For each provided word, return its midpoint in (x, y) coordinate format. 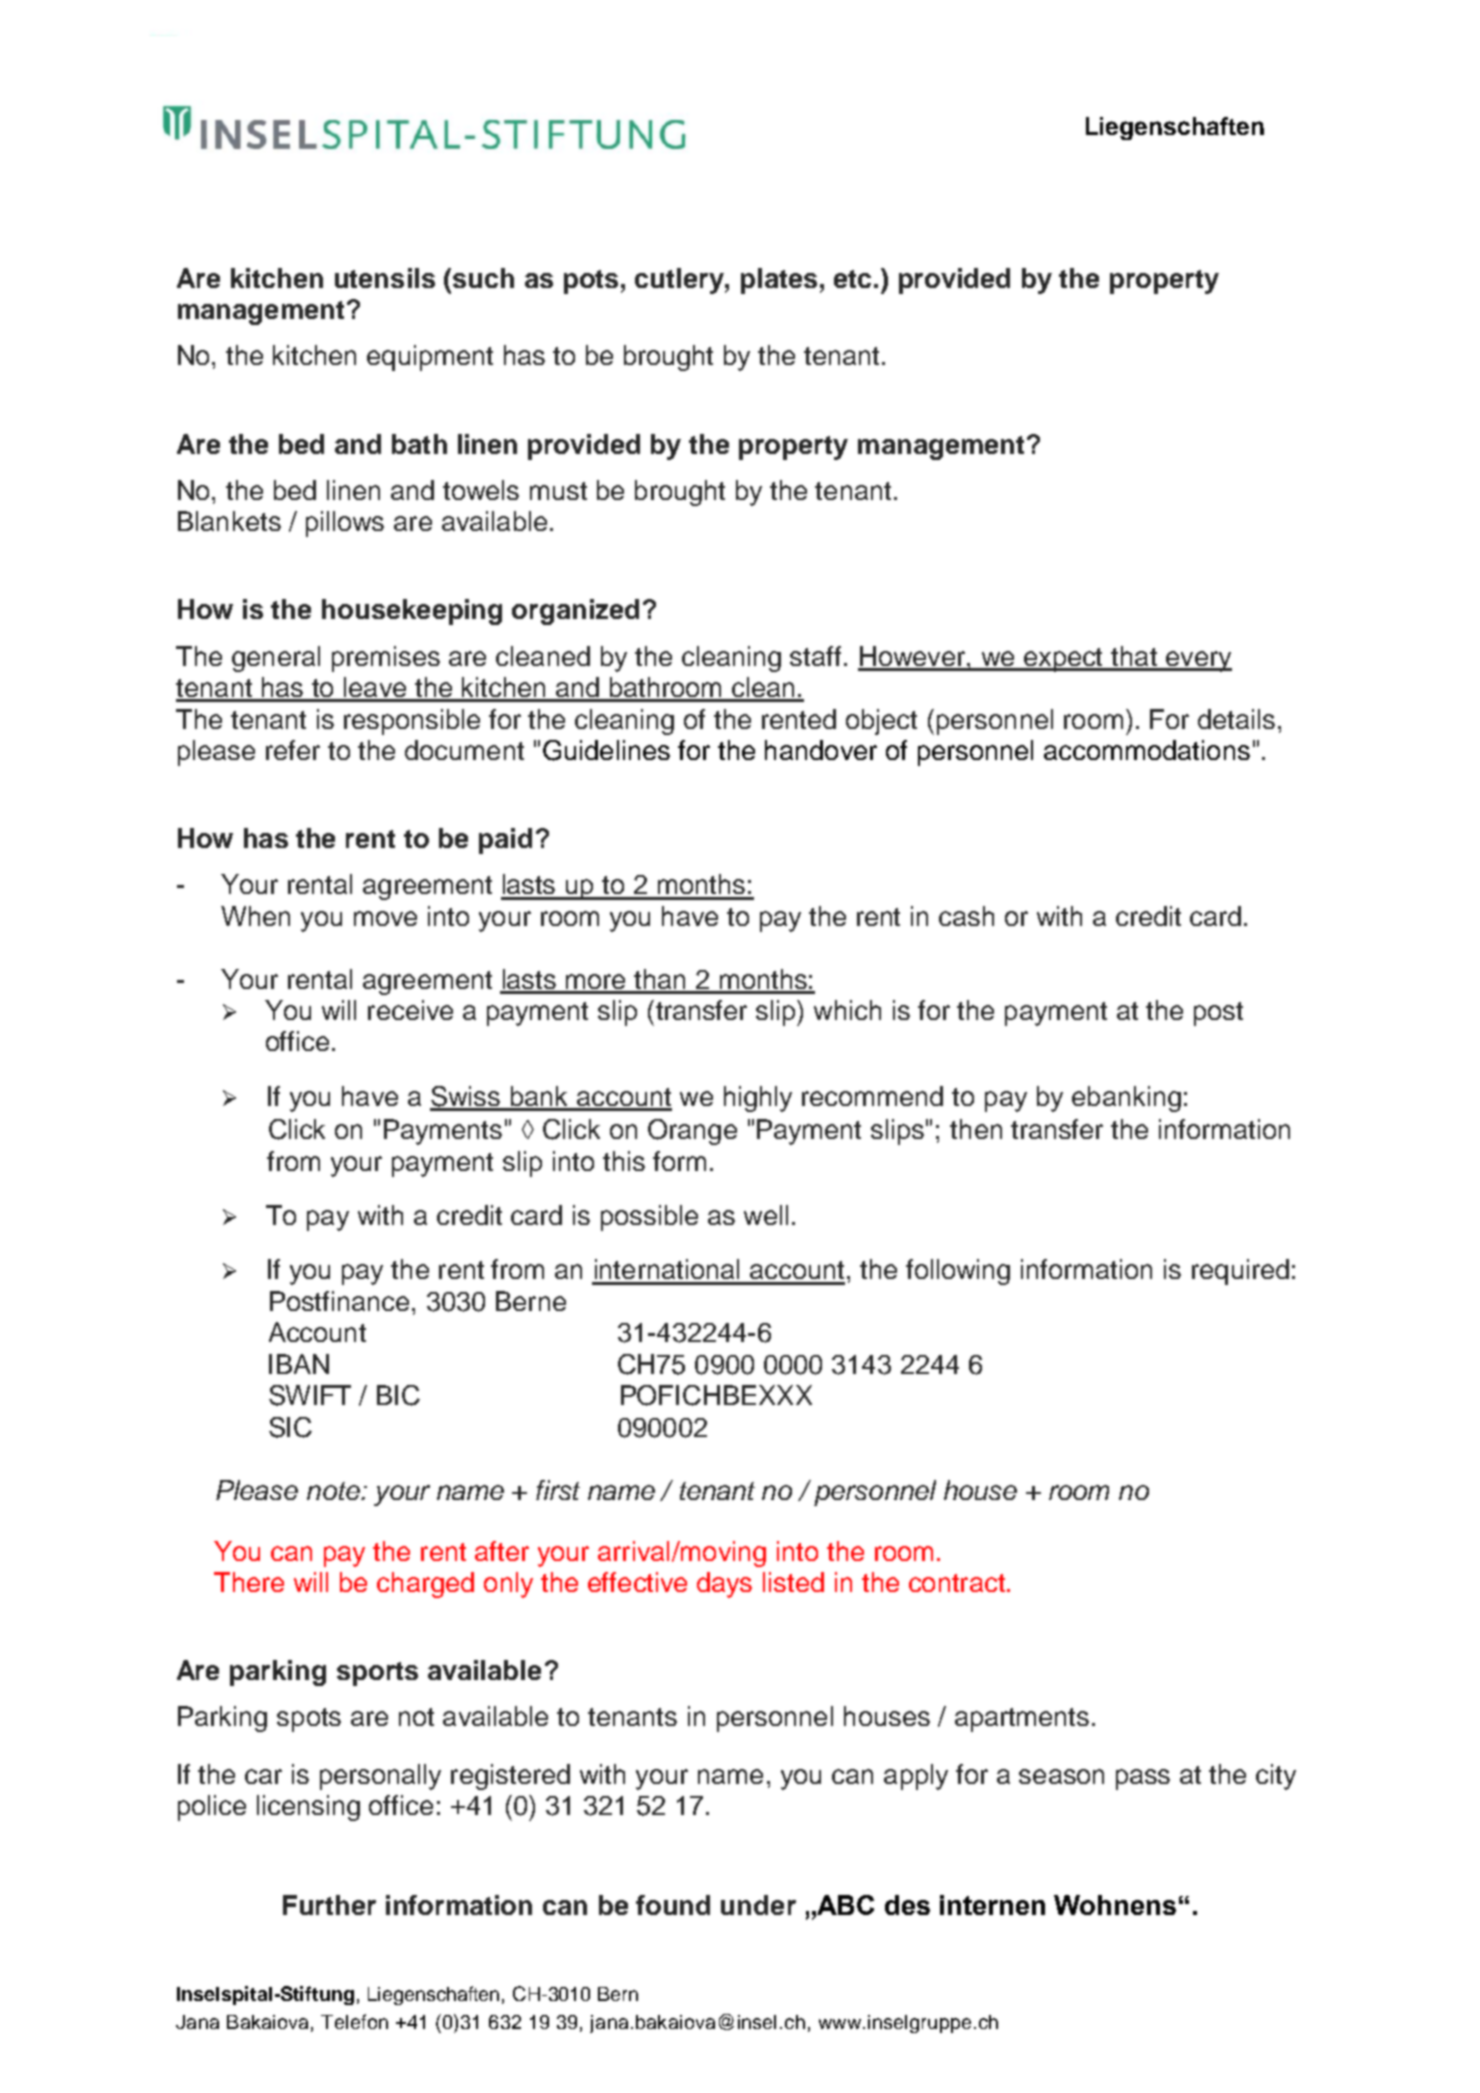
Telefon (354, 2021)
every (1198, 661)
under (758, 1905)
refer (293, 750)
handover (821, 750)
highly (758, 1099)
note (334, 1491)
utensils (385, 278)
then (976, 1129)
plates (779, 281)
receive (410, 1010)
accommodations (1147, 750)
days (724, 1585)
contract (957, 1583)
